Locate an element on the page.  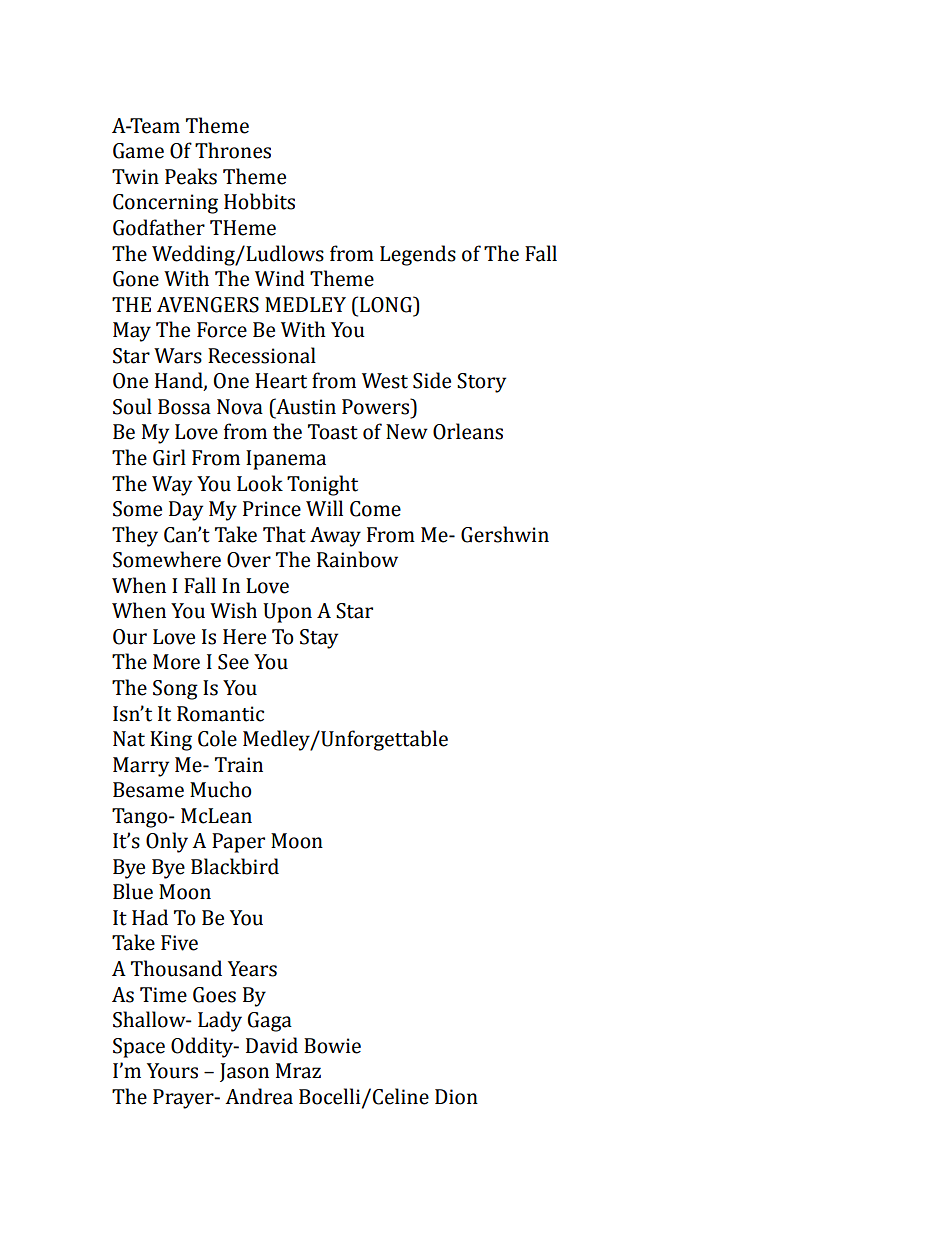
Paper is located at coordinates (238, 843).
